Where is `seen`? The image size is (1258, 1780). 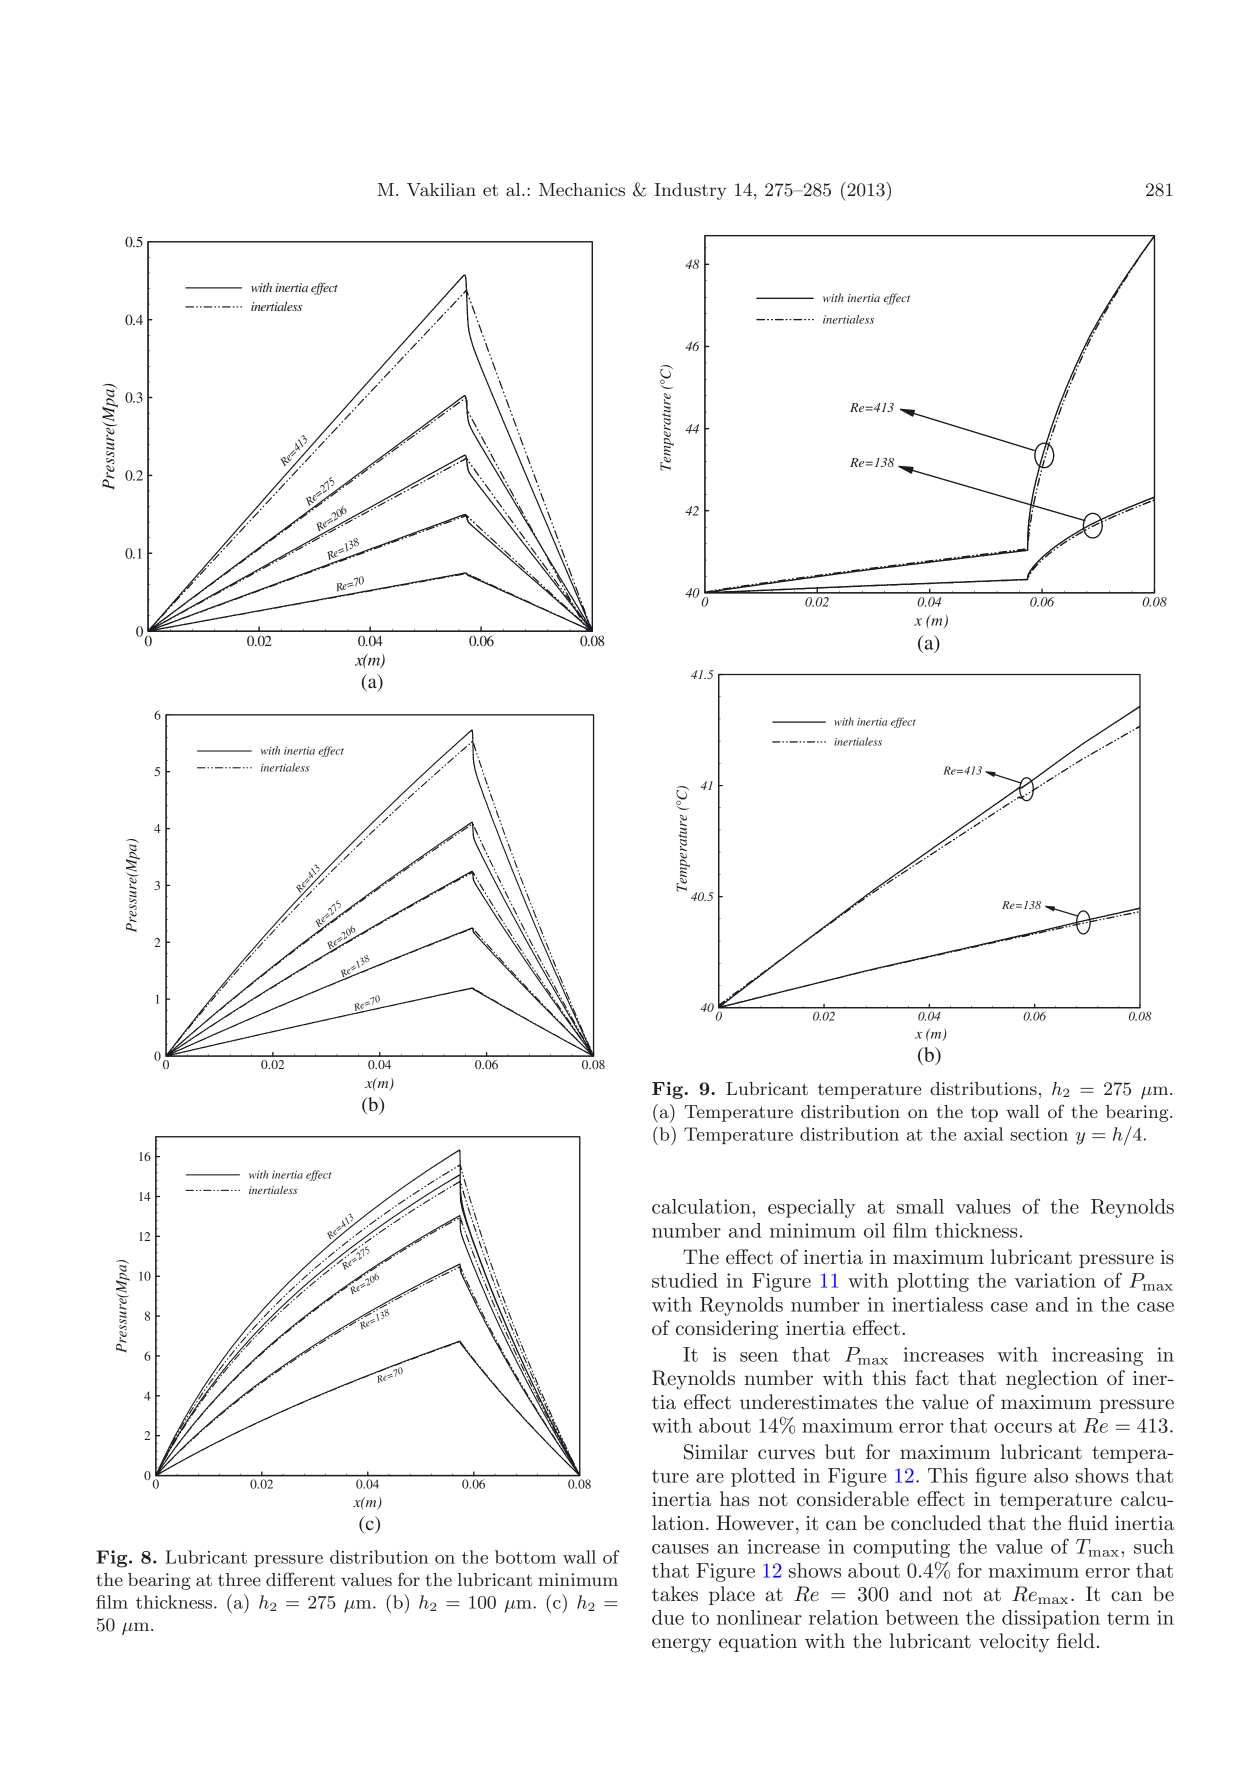 seen is located at coordinates (759, 1357).
